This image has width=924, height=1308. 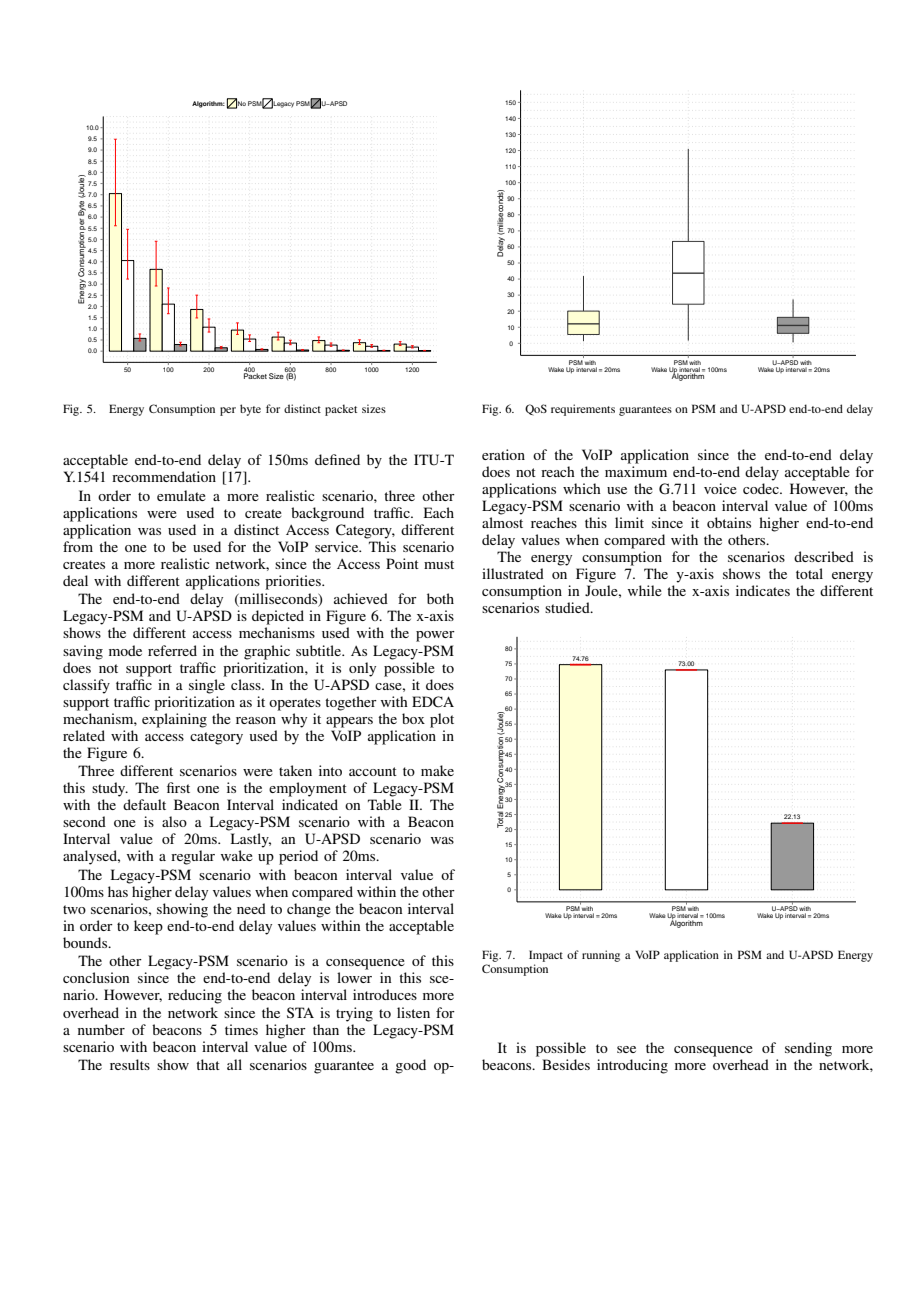 I want to click on recommendation, so click(x=164, y=476).
